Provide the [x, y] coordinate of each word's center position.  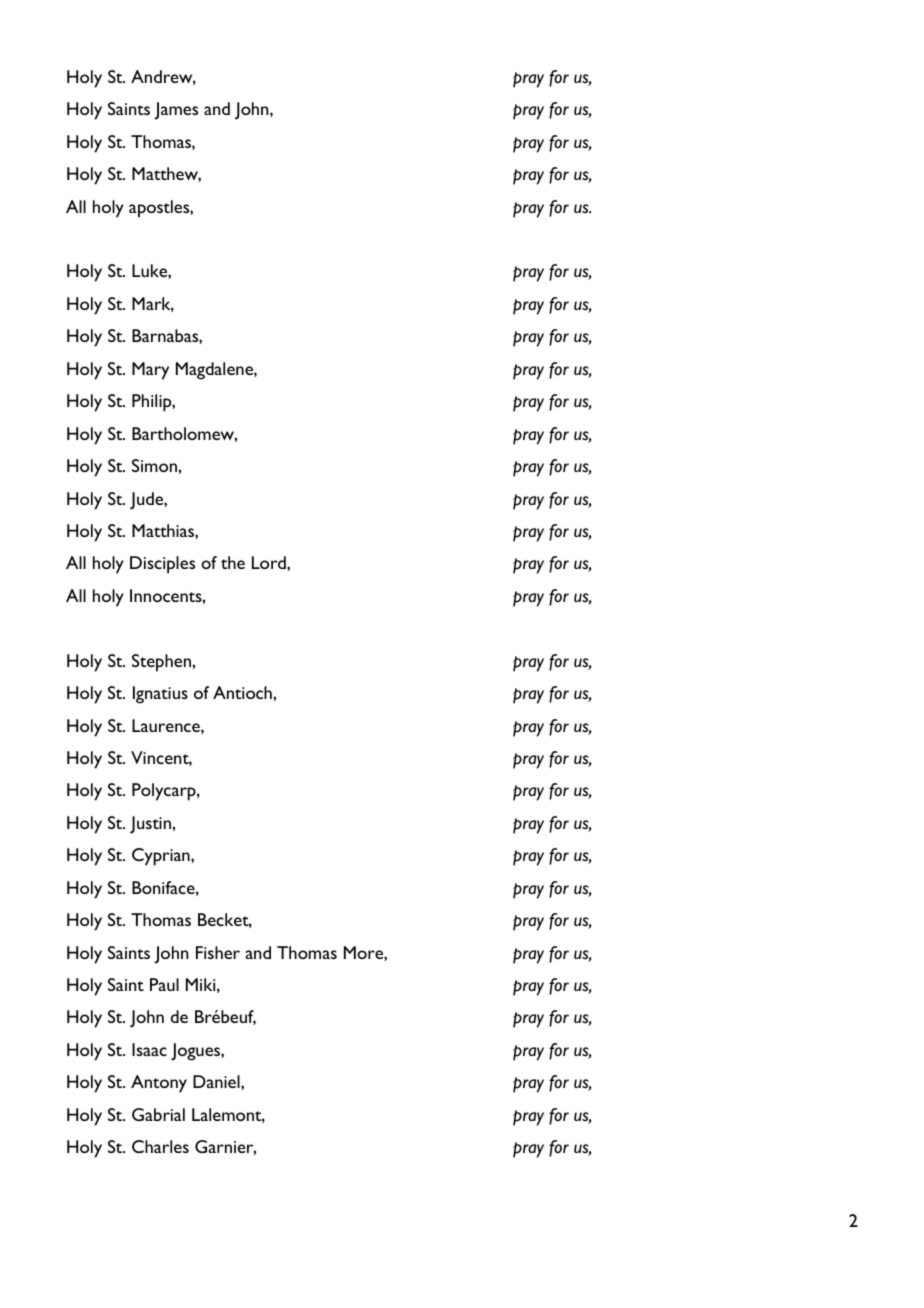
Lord [270, 562]
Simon [155, 465]
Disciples [162, 565]
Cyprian [162, 857]
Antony [159, 1084]
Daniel [217, 1081]
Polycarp [165, 792]
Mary [150, 371]
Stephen [162, 663]
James [176, 111]
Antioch [243, 692]
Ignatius [160, 695]
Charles [160, 1146]
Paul [164, 984]
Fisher [218, 952]
